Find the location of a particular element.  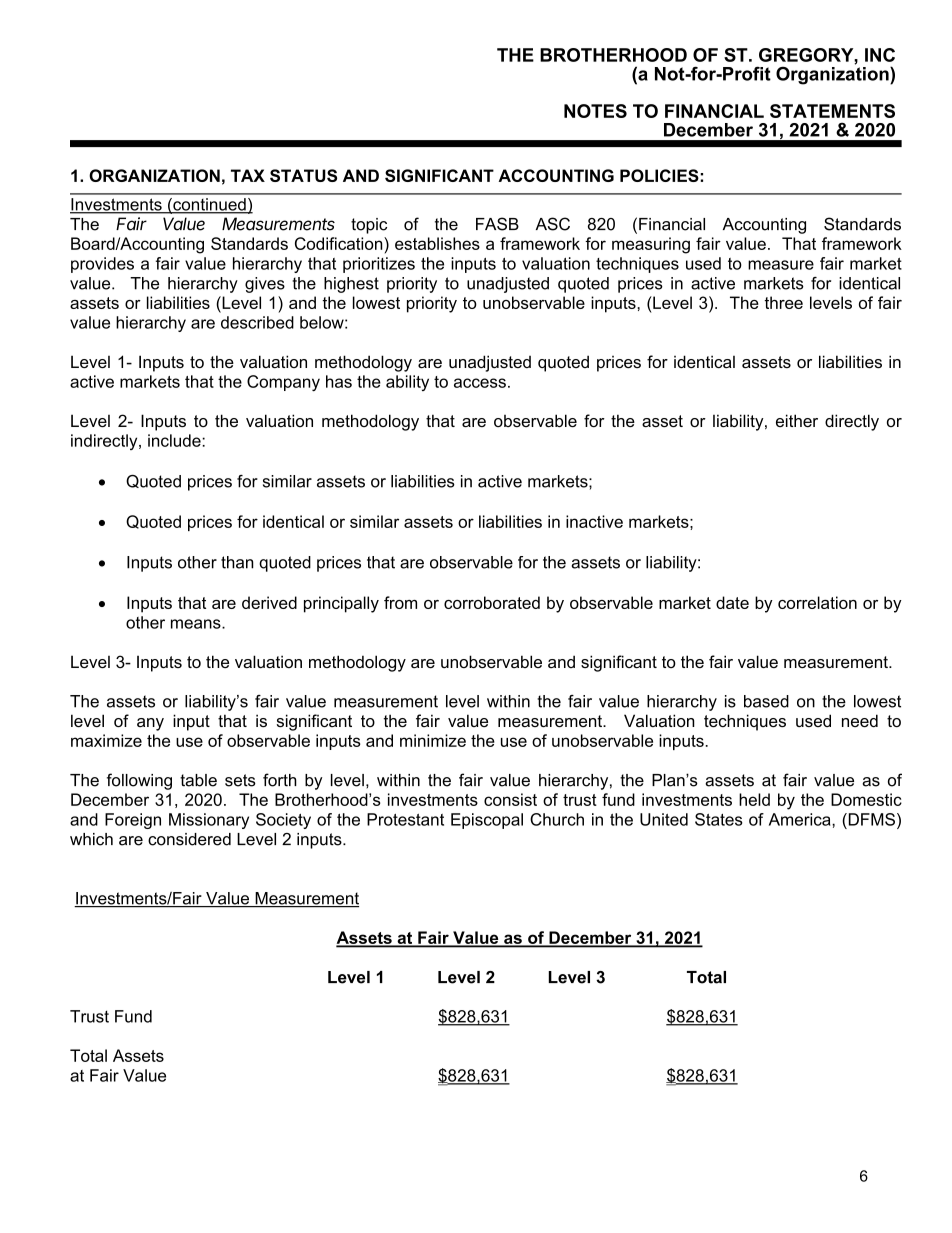

access is located at coordinates (480, 383).
